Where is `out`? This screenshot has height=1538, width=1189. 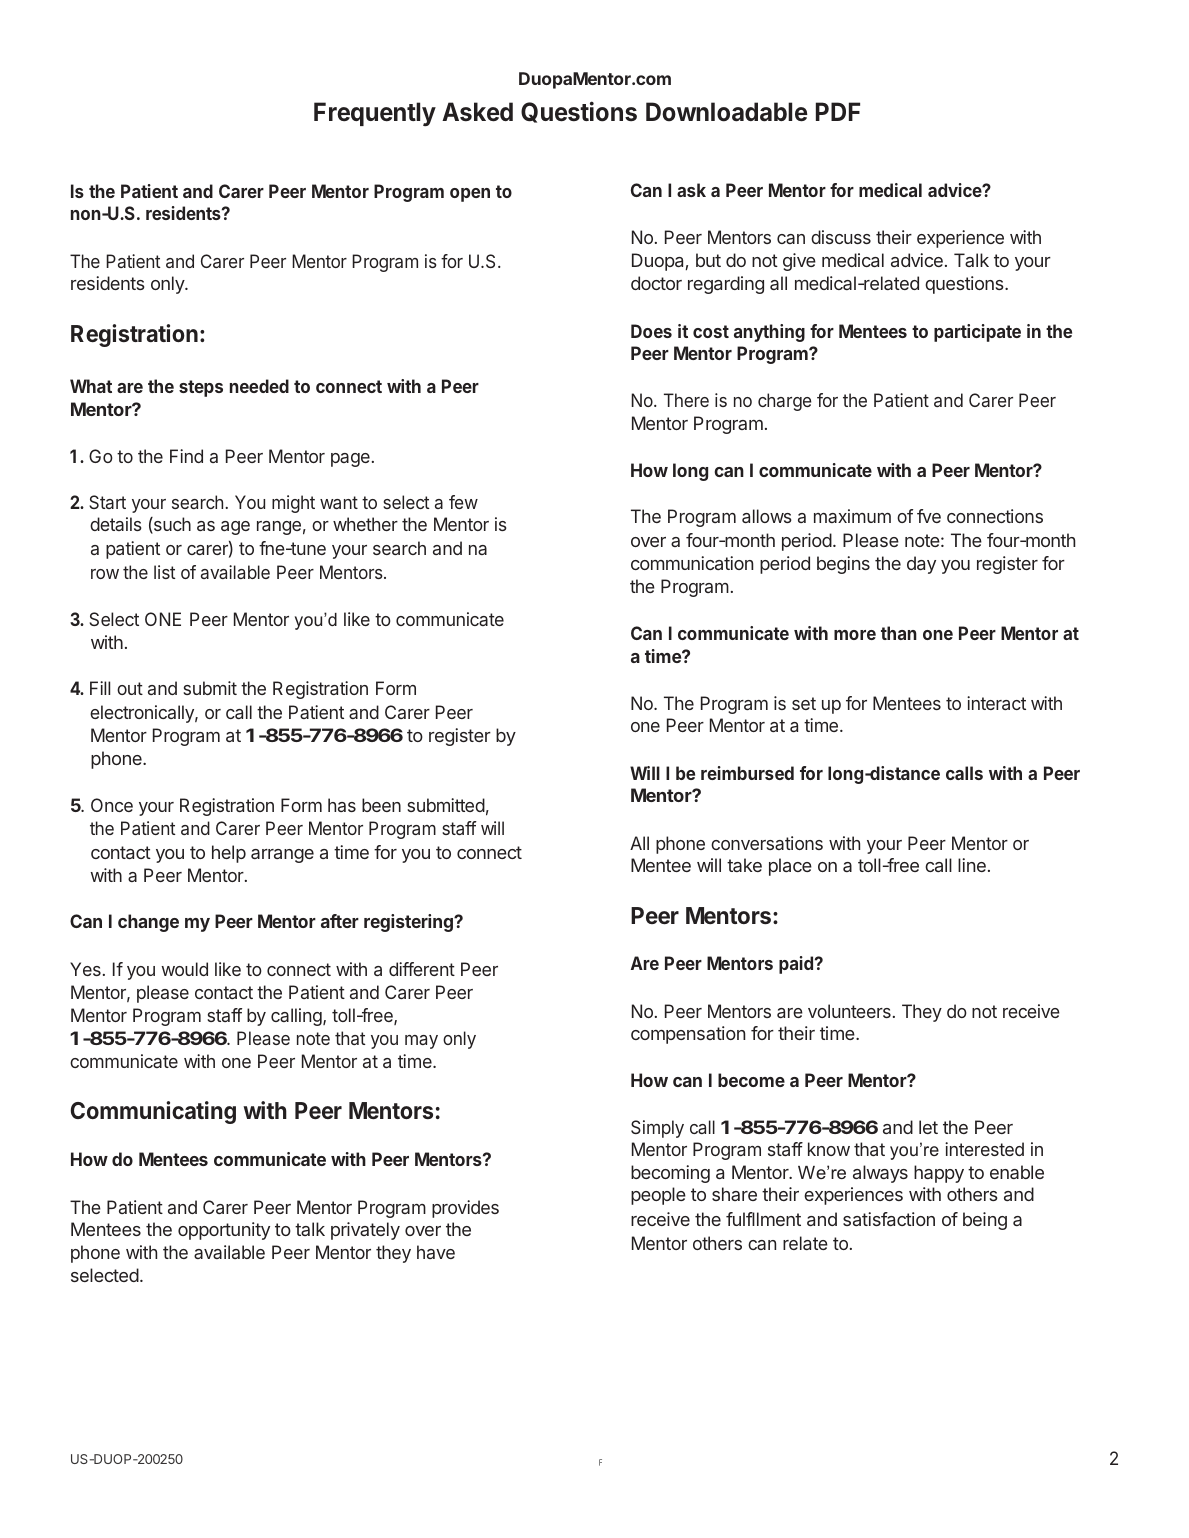 out is located at coordinates (130, 688).
